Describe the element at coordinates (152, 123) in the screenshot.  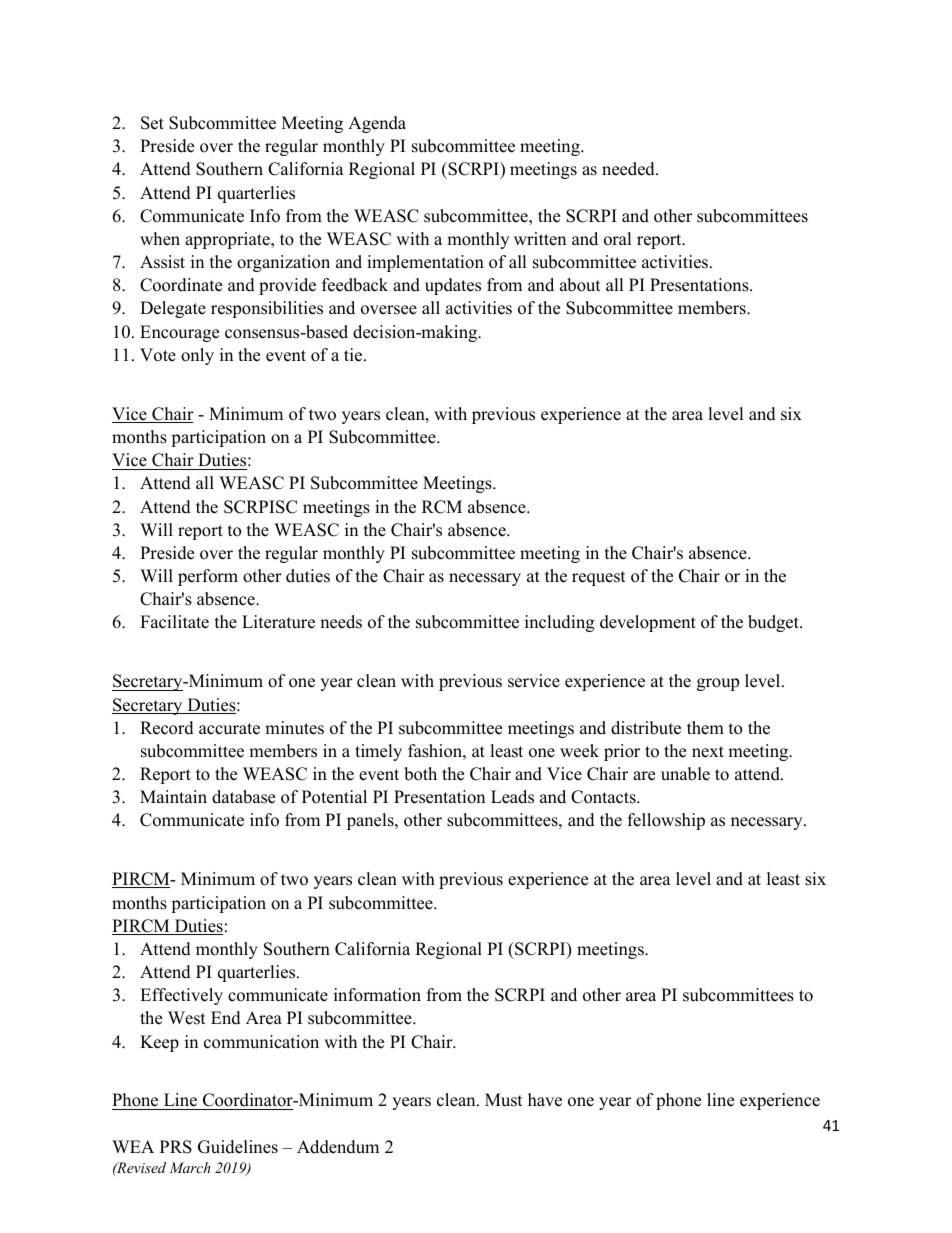
I see `Set` at that location.
